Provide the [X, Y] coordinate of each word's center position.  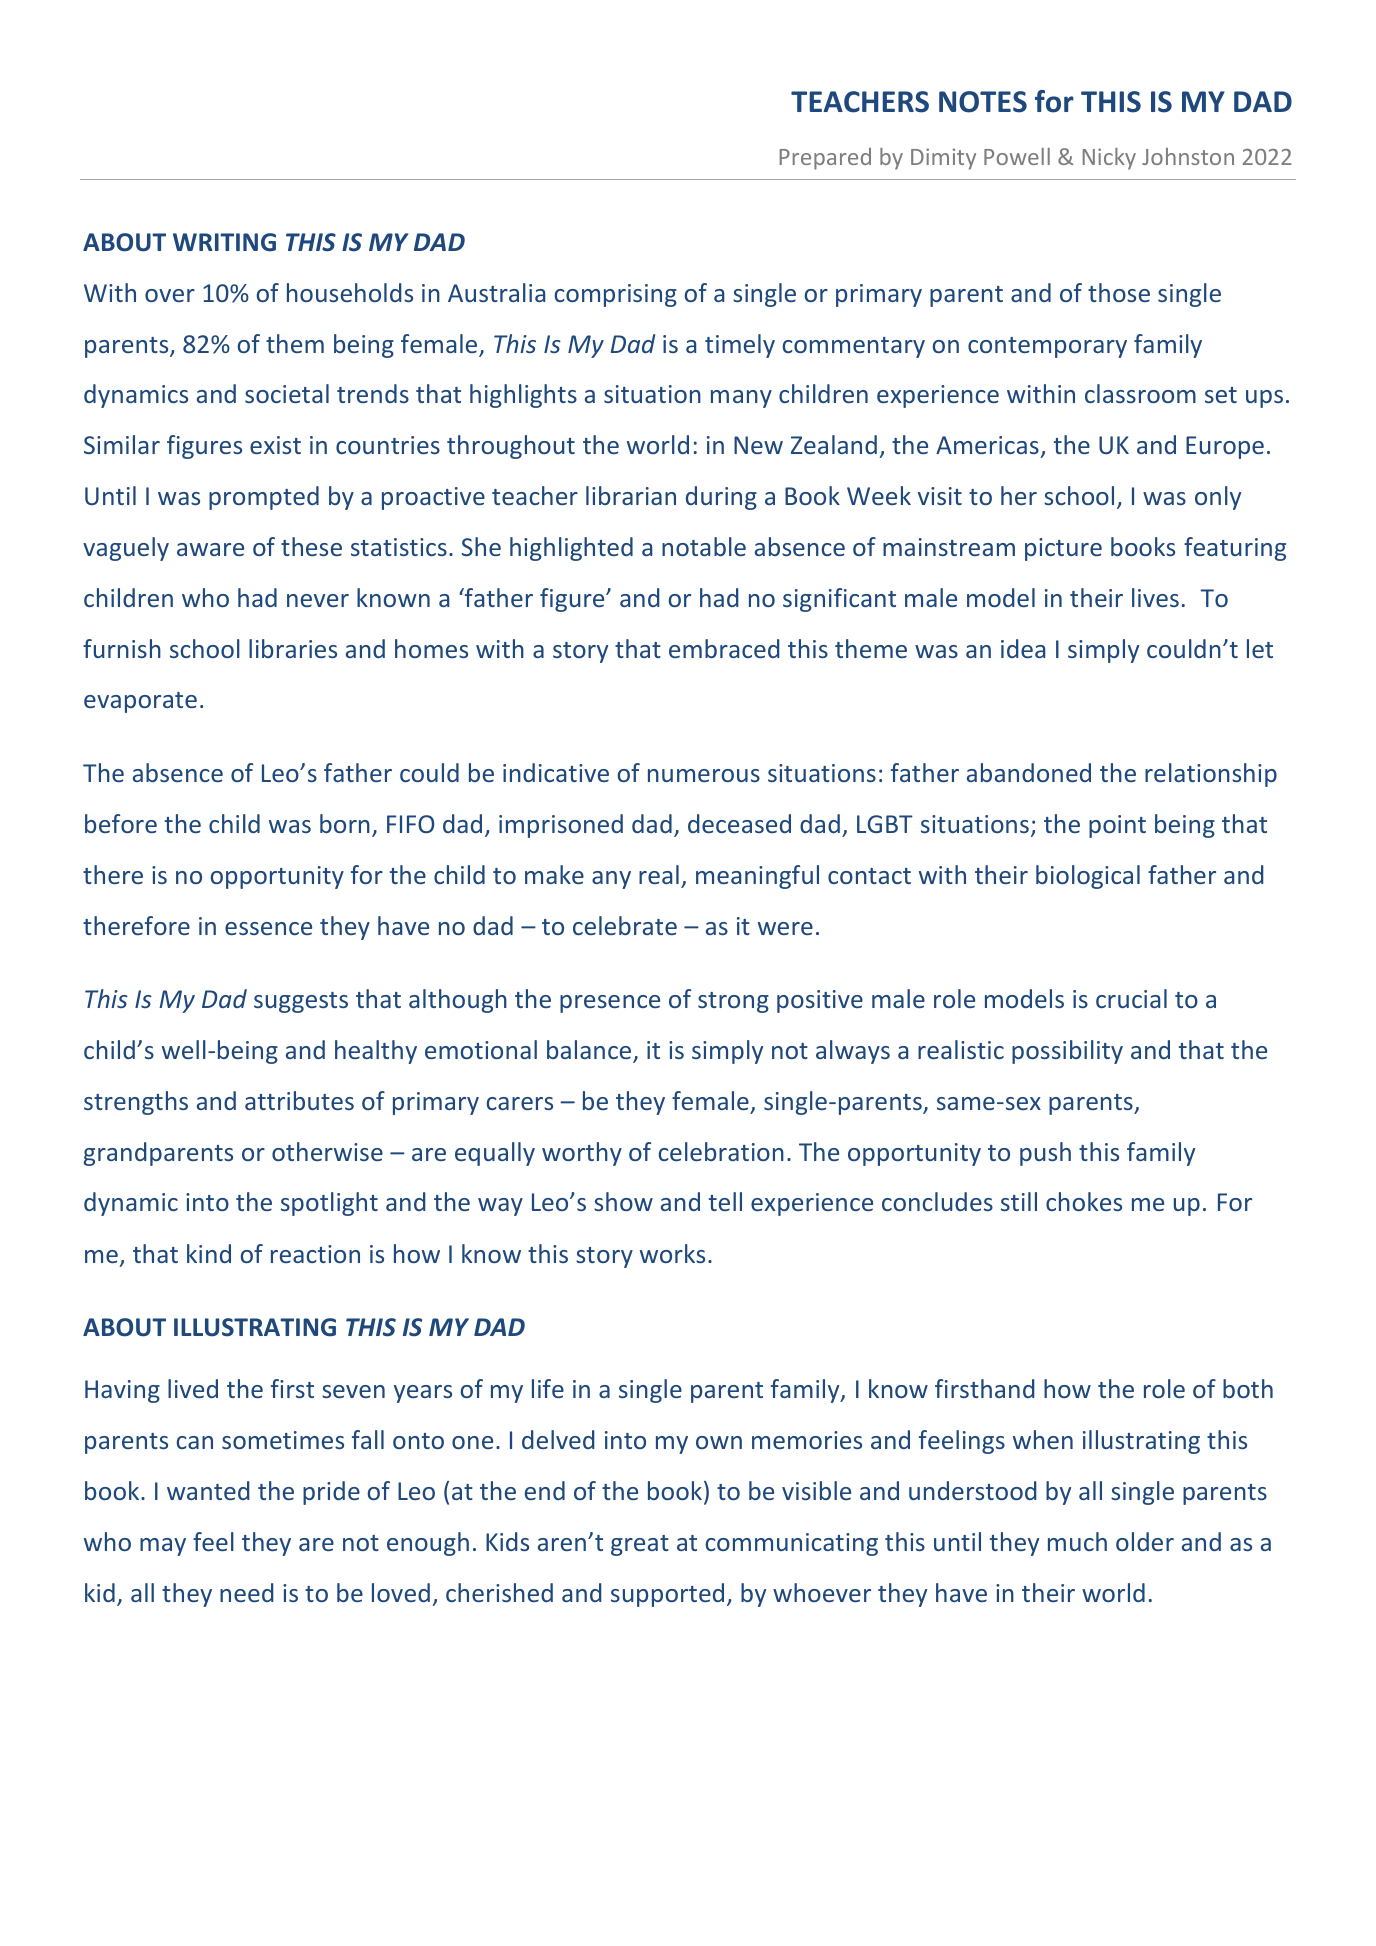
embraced [724, 648]
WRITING [224, 242]
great [640, 1545]
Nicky [1109, 159]
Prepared [825, 159]
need [246, 1592]
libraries [293, 648]
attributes [299, 1100]
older [1145, 1541]
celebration [721, 1151]
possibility [1067, 1052]
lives [1155, 597]
